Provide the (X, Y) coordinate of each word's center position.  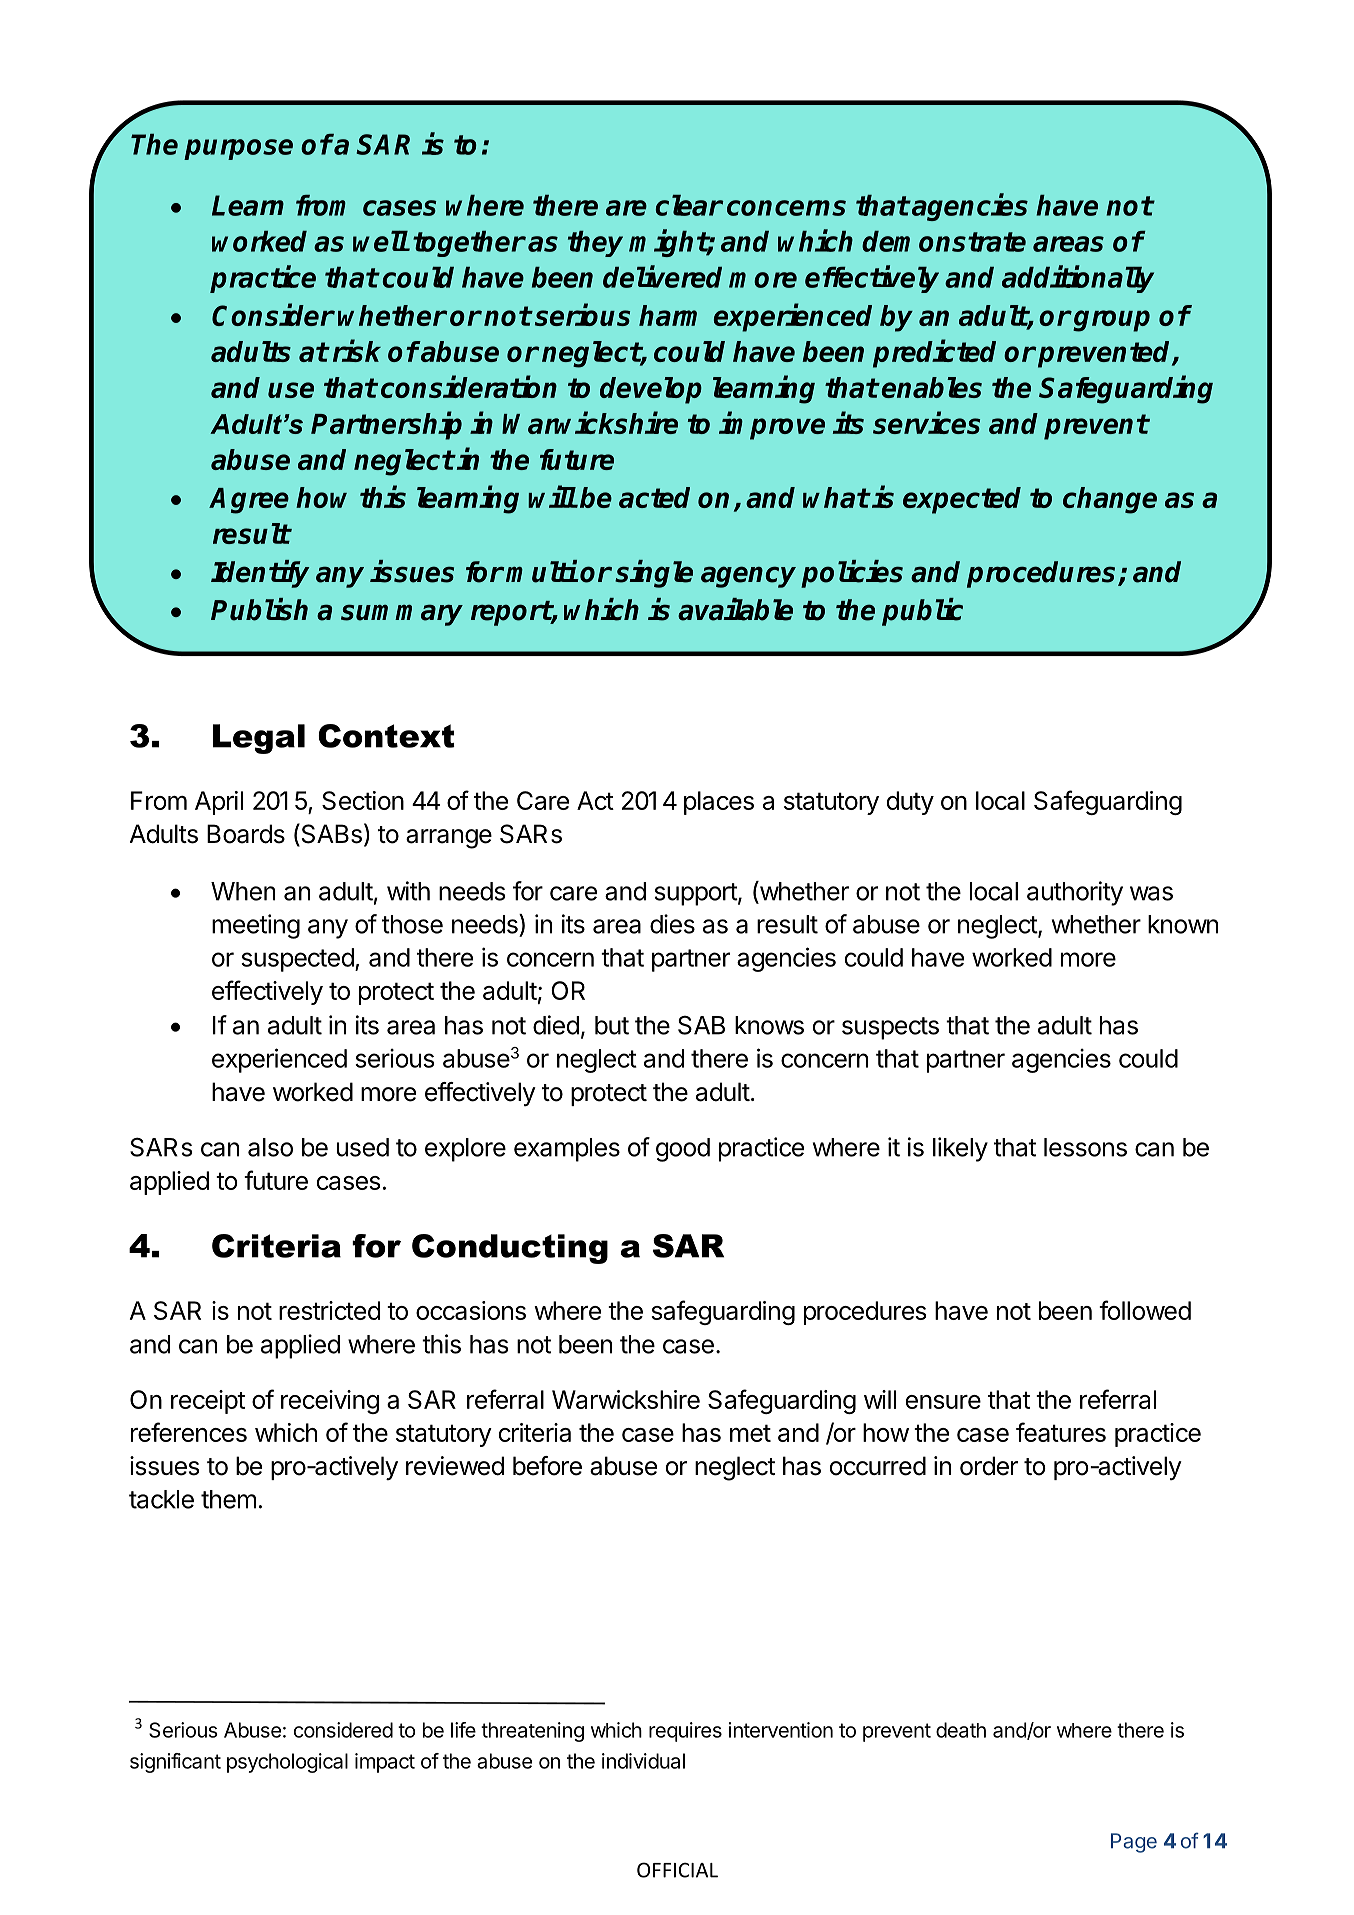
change (1110, 500)
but (612, 1025)
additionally (1078, 279)
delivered (662, 276)
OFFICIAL (677, 1870)
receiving (330, 1402)
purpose (238, 149)
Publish (259, 609)
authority (1075, 893)
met (750, 1433)
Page (1134, 1843)
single (654, 574)
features (1061, 1432)
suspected (297, 960)
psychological (287, 1763)
